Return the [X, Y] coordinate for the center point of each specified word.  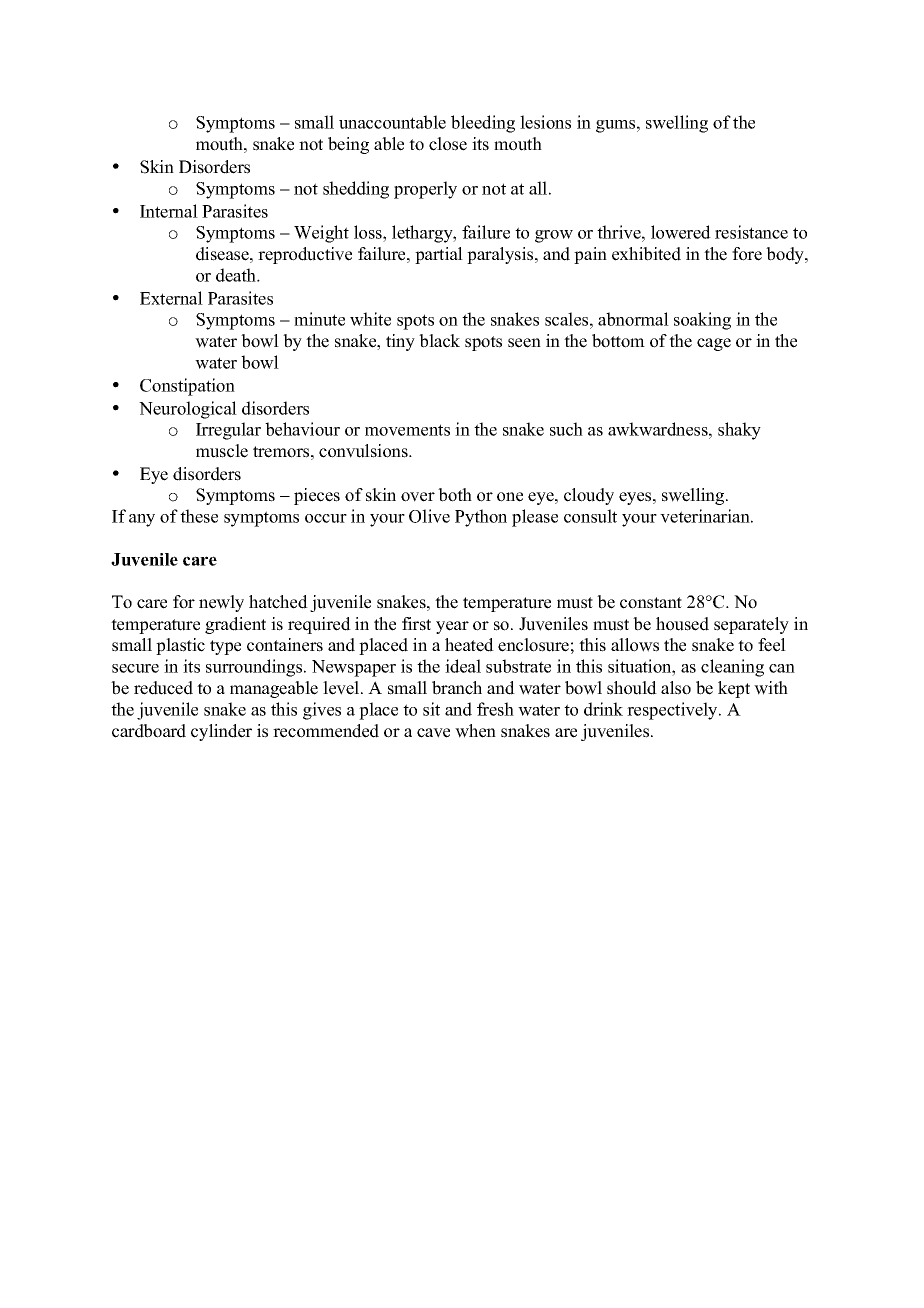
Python [481, 518]
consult [590, 516]
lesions [545, 122]
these [199, 516]
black [439, 341]
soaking [702, 321]
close [448, 144]
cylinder [221, 732]
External [171, 298]
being [348, 145]
